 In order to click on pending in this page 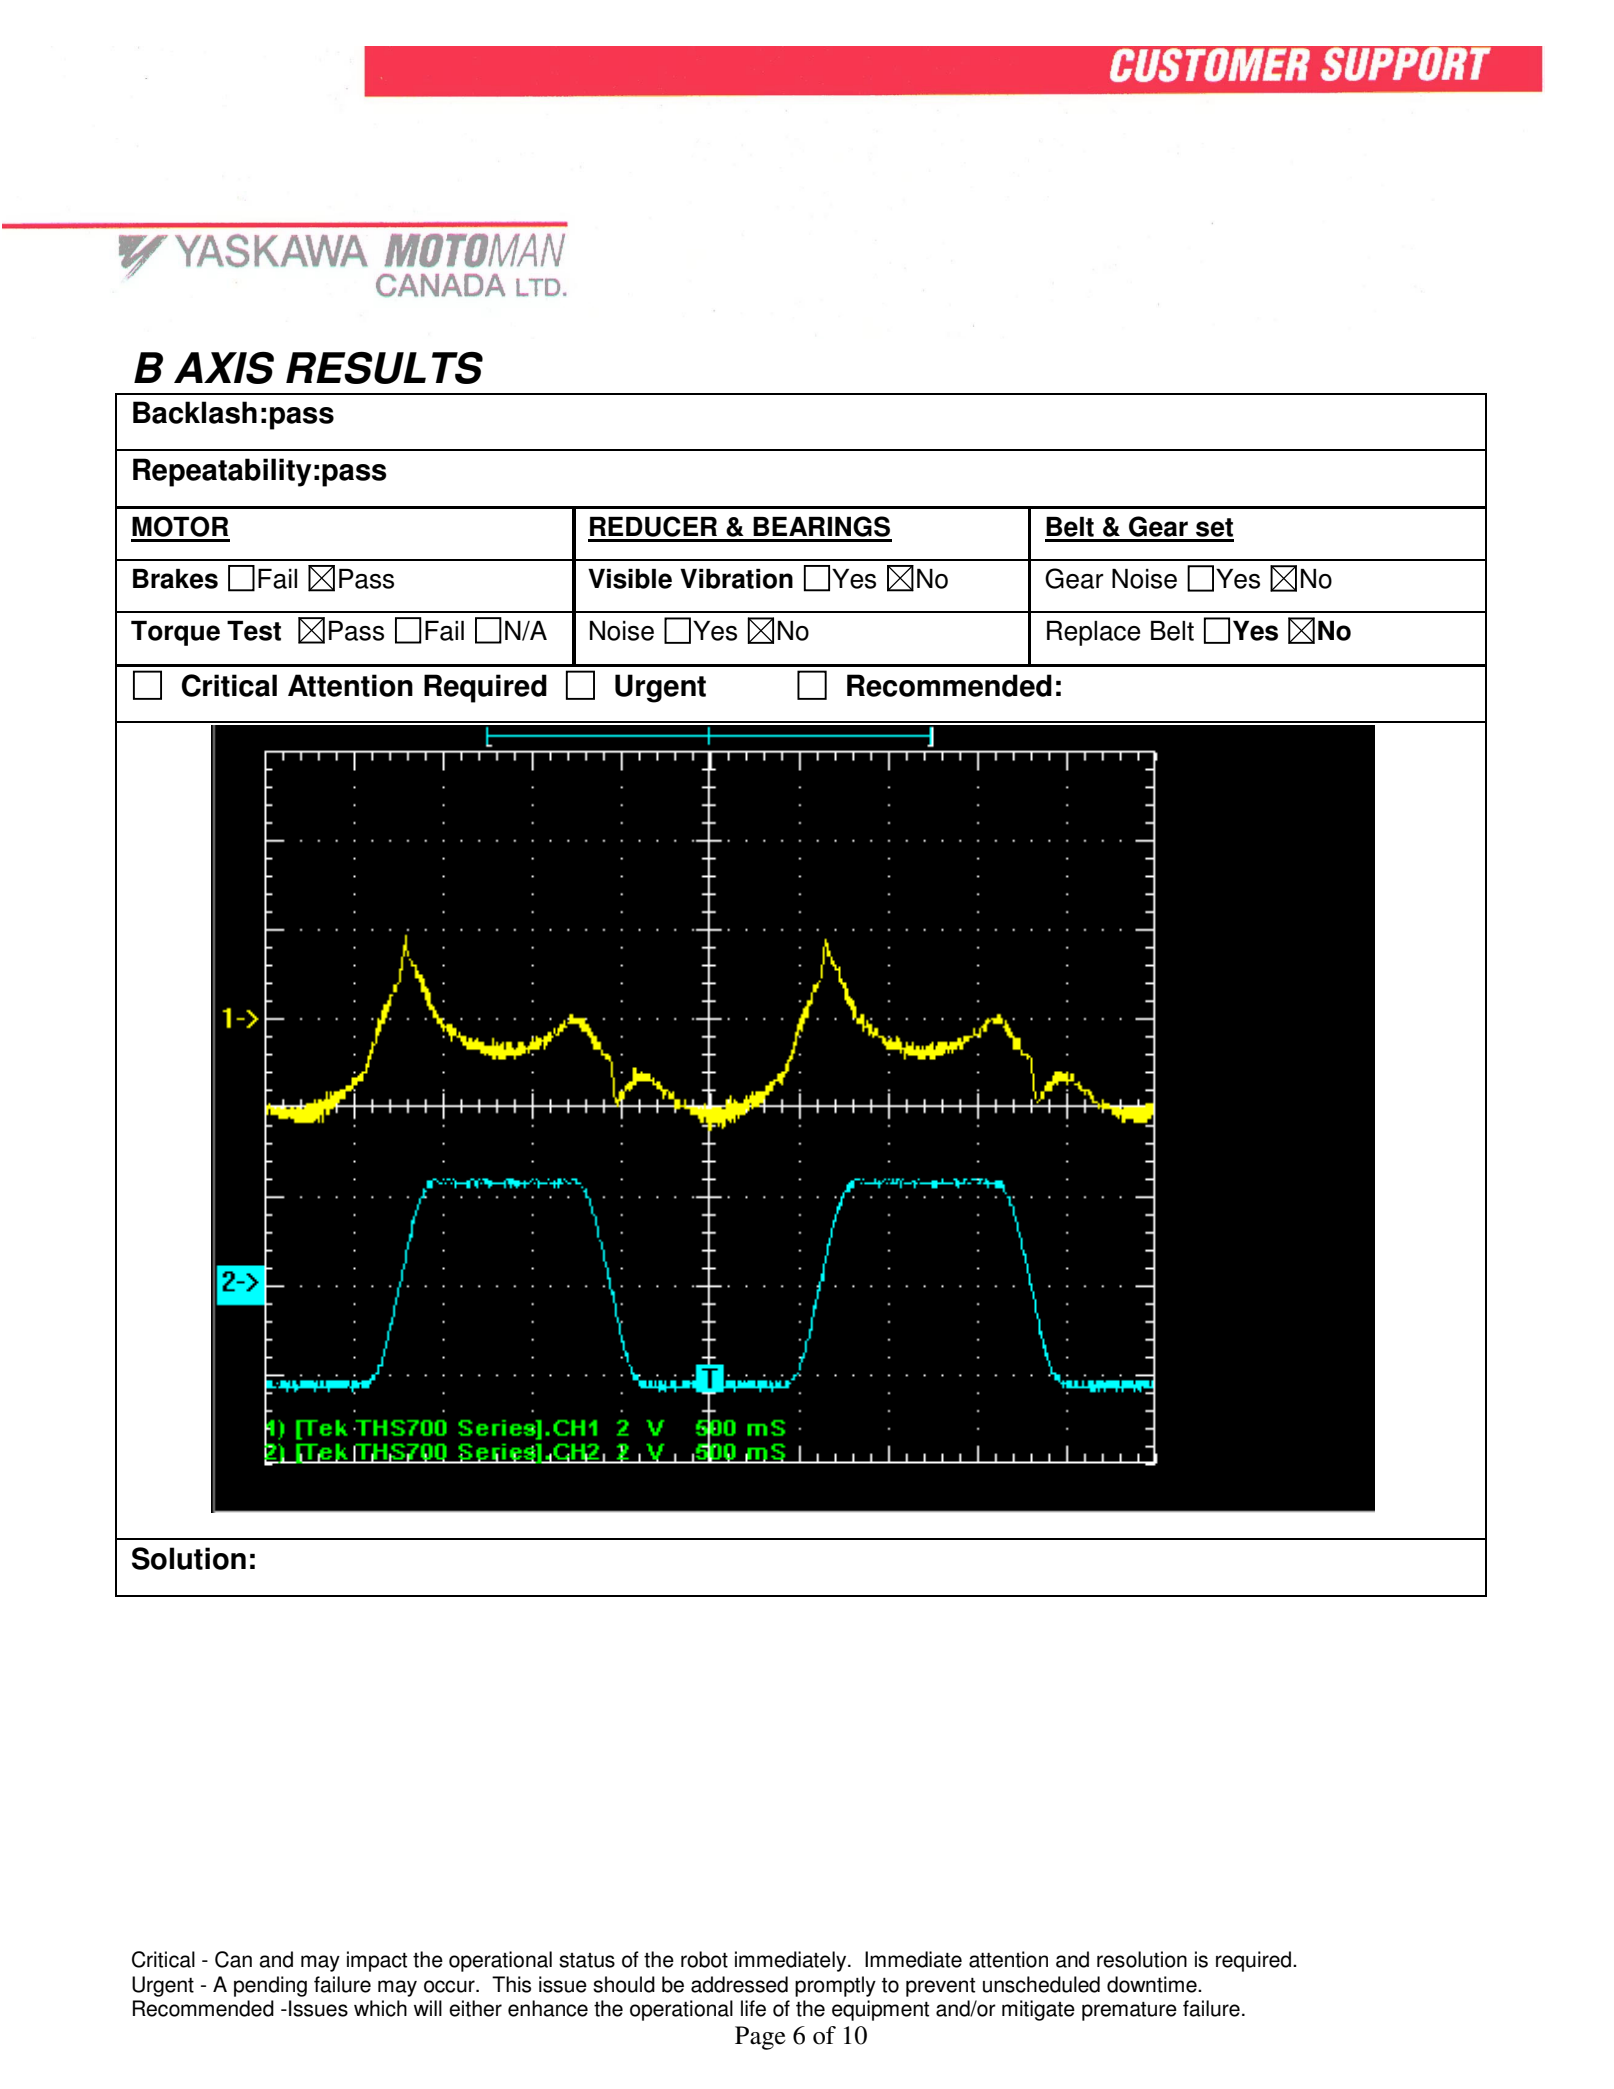, I will do `click(270, 1986)`.
